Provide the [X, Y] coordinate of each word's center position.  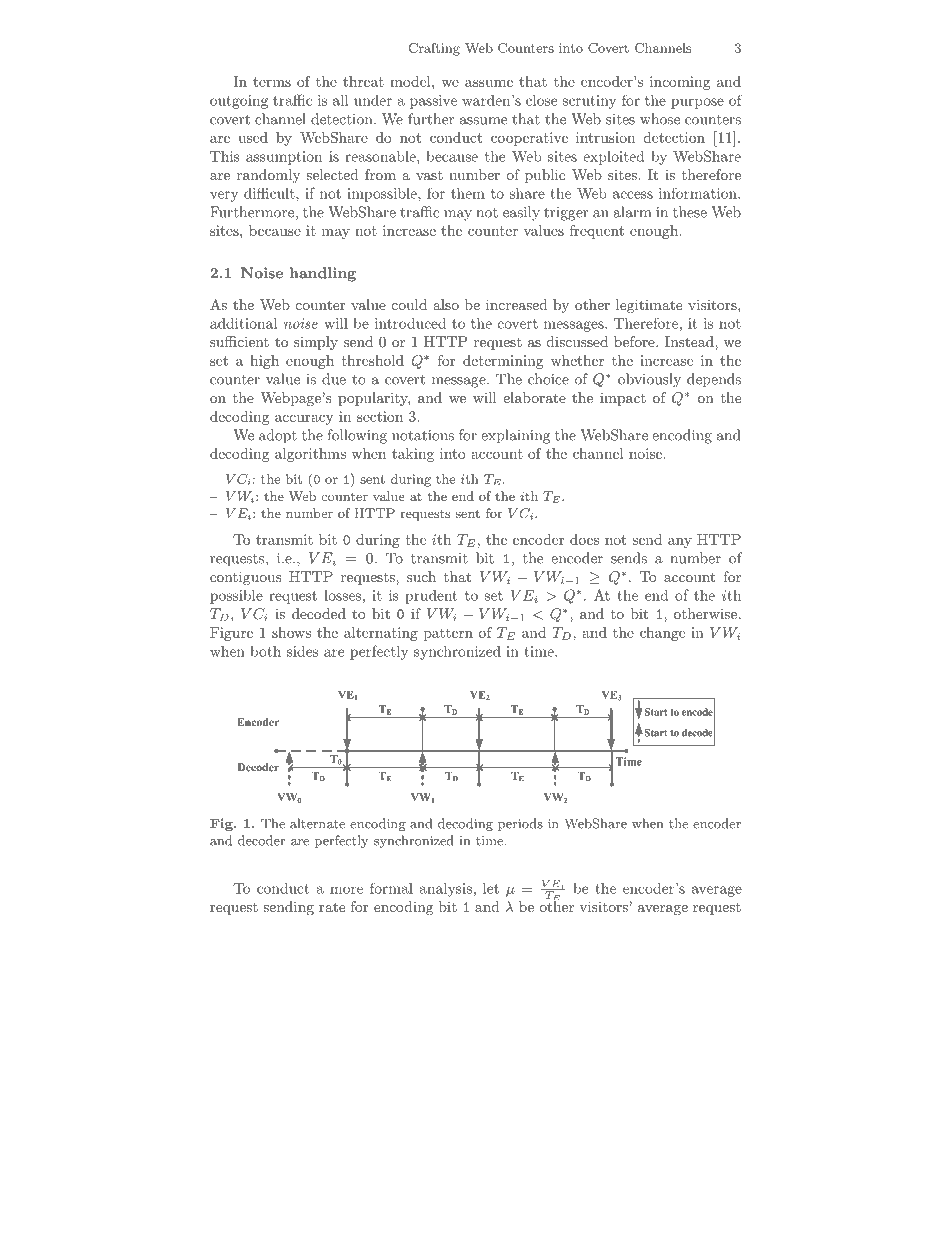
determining [503, 362]
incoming [680, 83]
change [662, 634]
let [491, 888]
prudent [431, 597]
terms [272, 82]
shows [291, 632]
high [264, 362]
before [635, 341]
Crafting [434, 49]
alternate [317, 823]
